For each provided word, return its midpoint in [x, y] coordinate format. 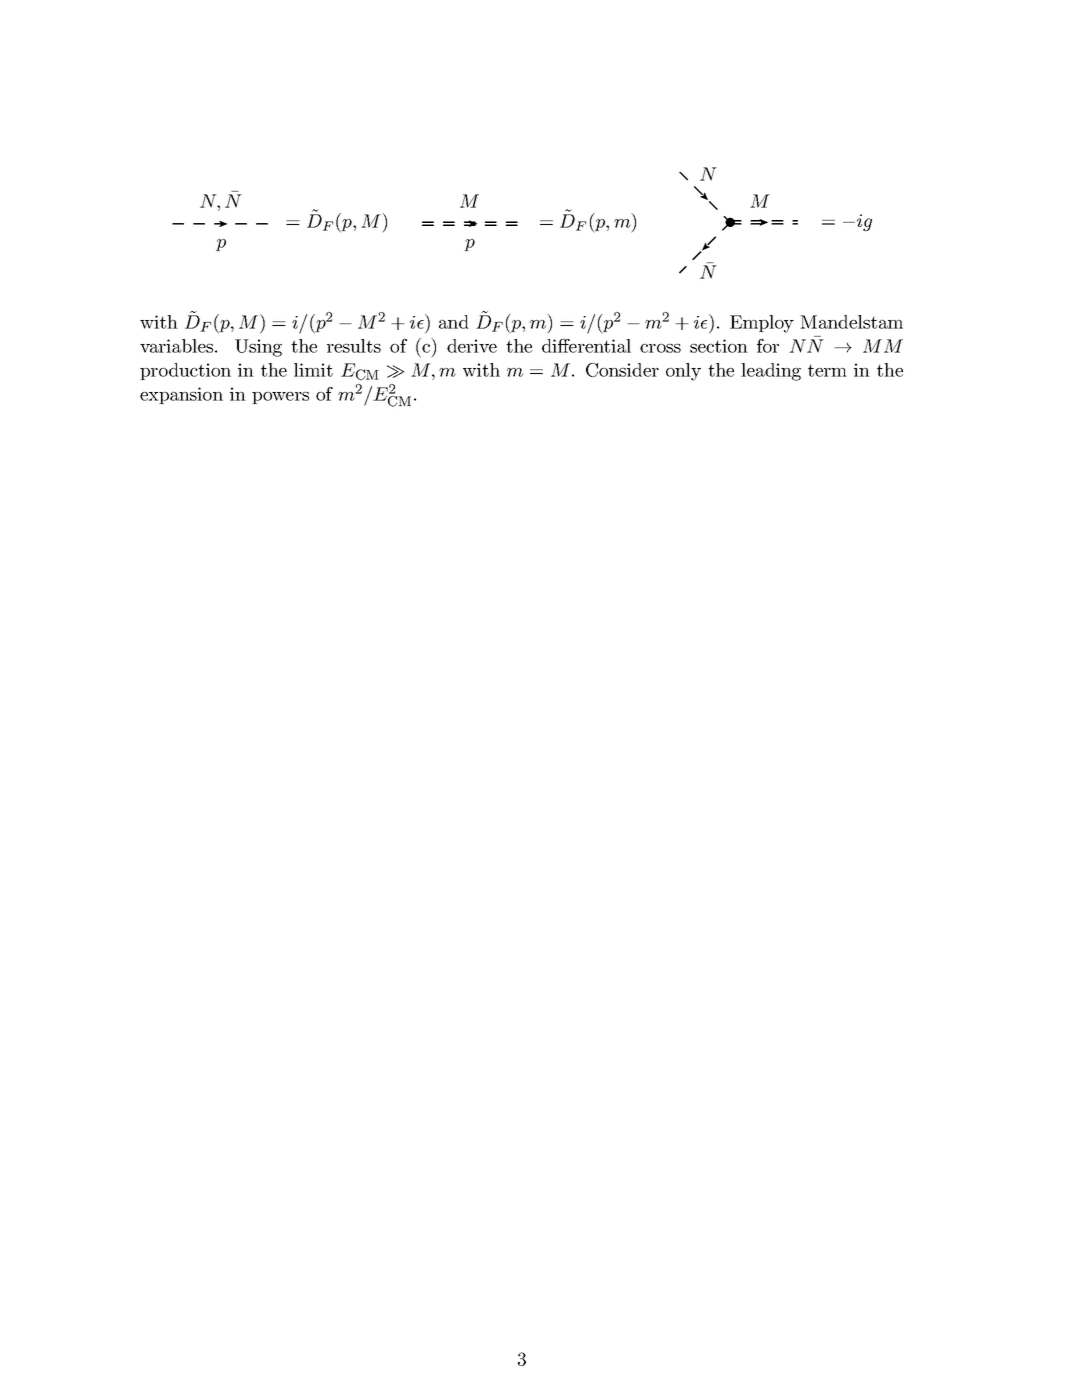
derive [472, 346]
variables [176, 346]
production [185, 371]
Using [258, 348]
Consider [622, 370]
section [719, 346]
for [768, 346]
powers [280, 398]
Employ [762, 324]
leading [771, 372]
